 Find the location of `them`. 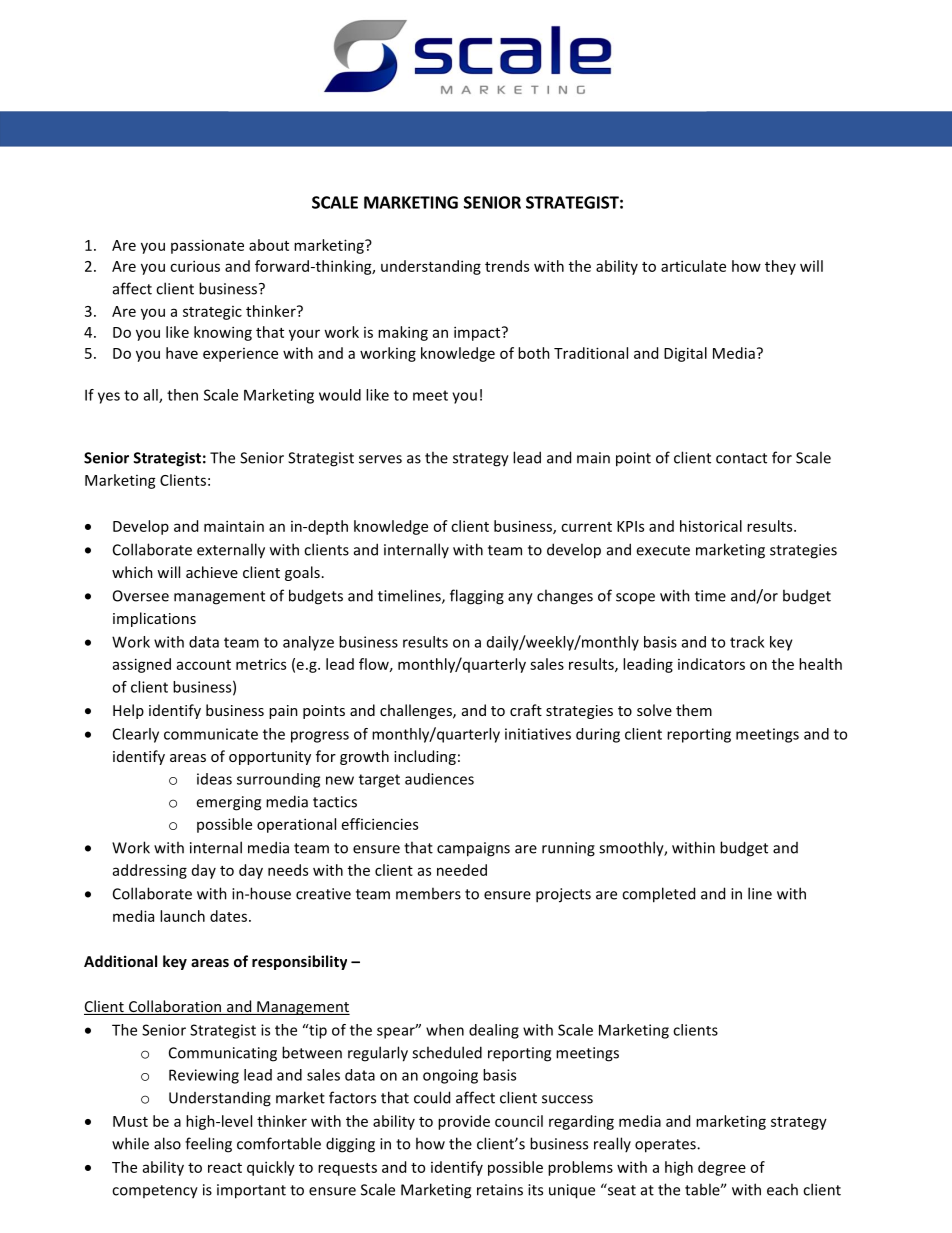

them is located at coordinates (694, 710).
